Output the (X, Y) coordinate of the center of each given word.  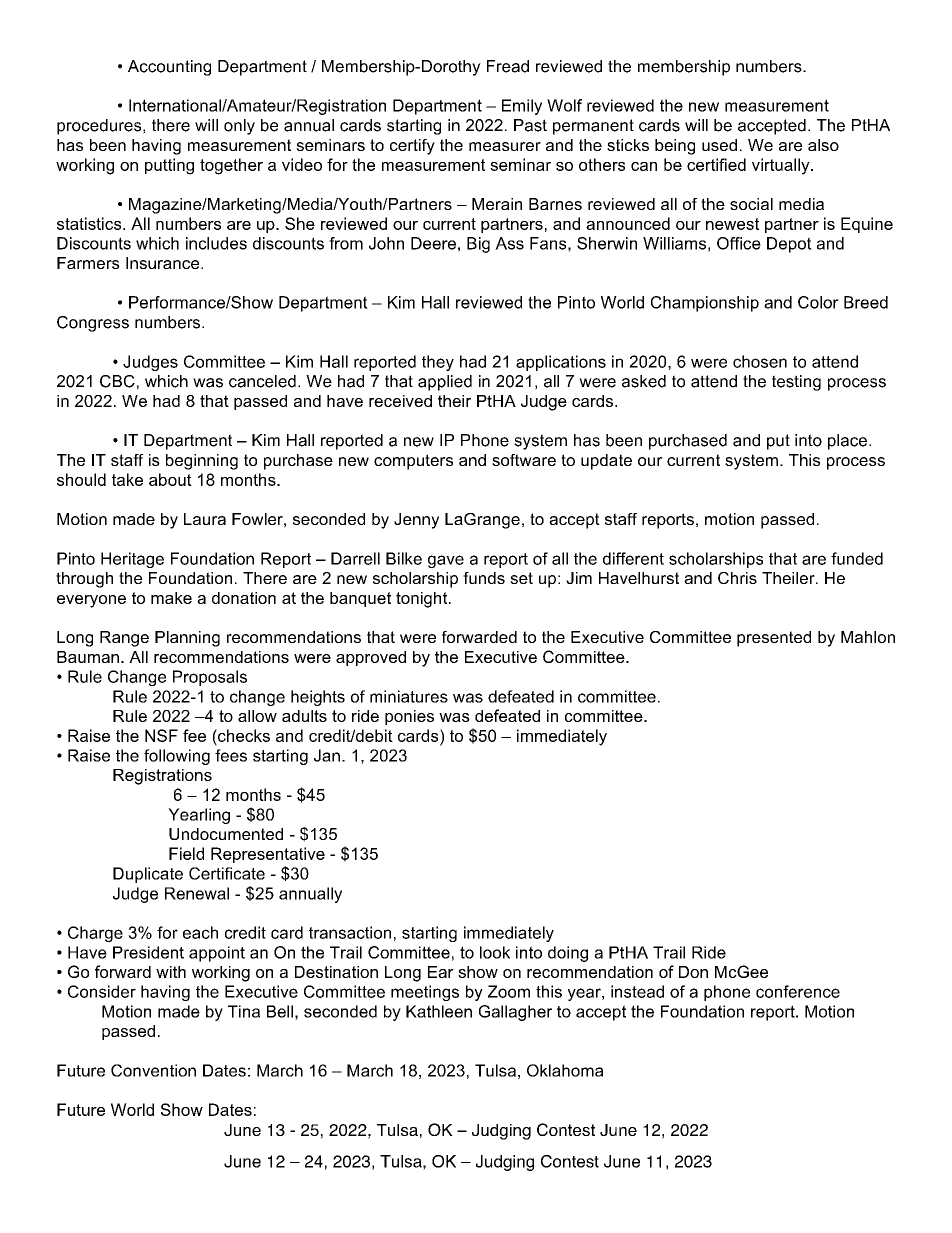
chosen (760, 361)
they (438, 363)
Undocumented (226, 834)
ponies (409, 717)
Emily (522, 107)
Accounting (169, 68)
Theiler (789, 578)
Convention (153, 1070)
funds (484, 578)
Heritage (132, 560)
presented (774, 639)
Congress (93, 324)
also (823, 145)
